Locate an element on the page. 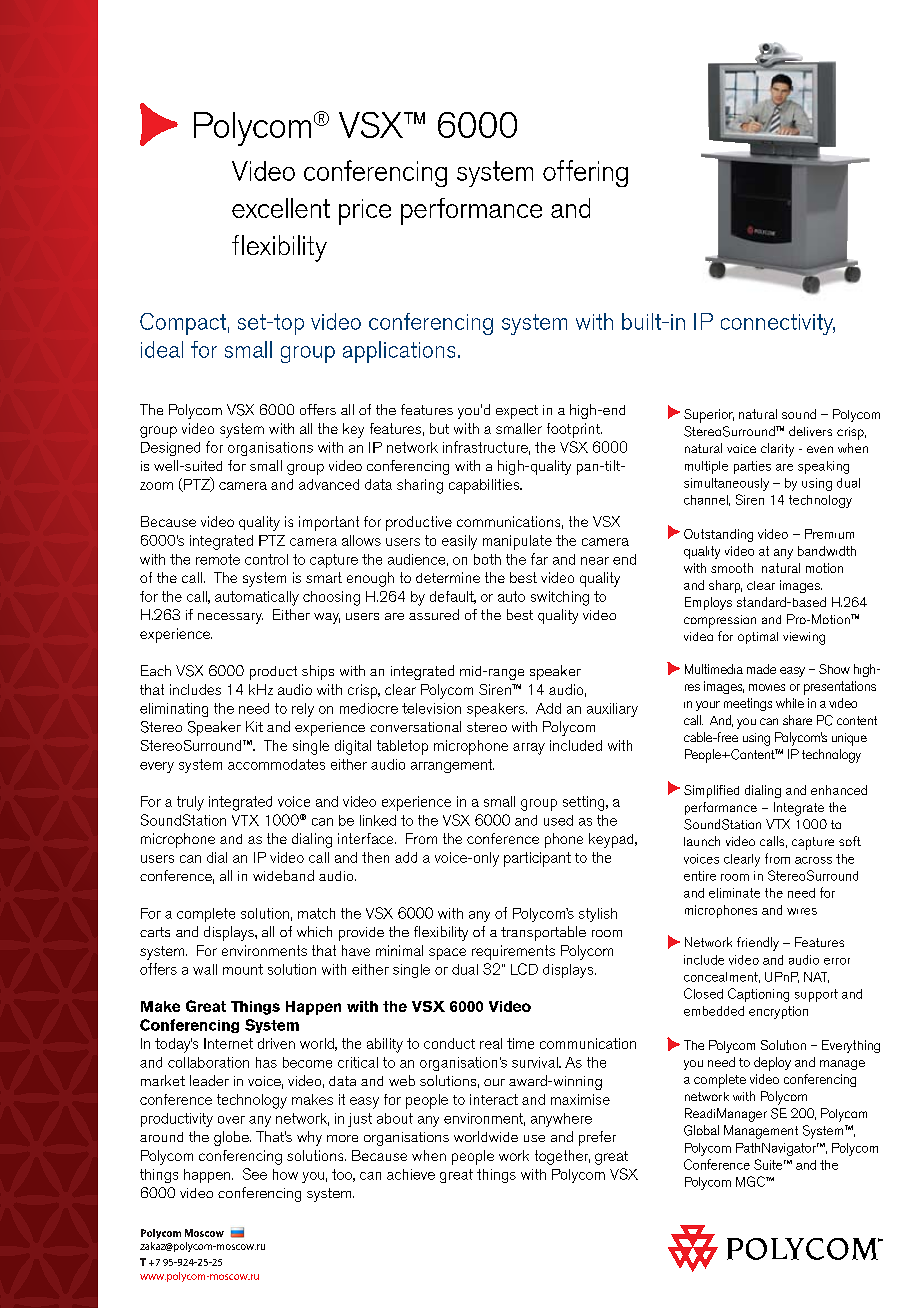  wires is located at coordinates (802, 911).
